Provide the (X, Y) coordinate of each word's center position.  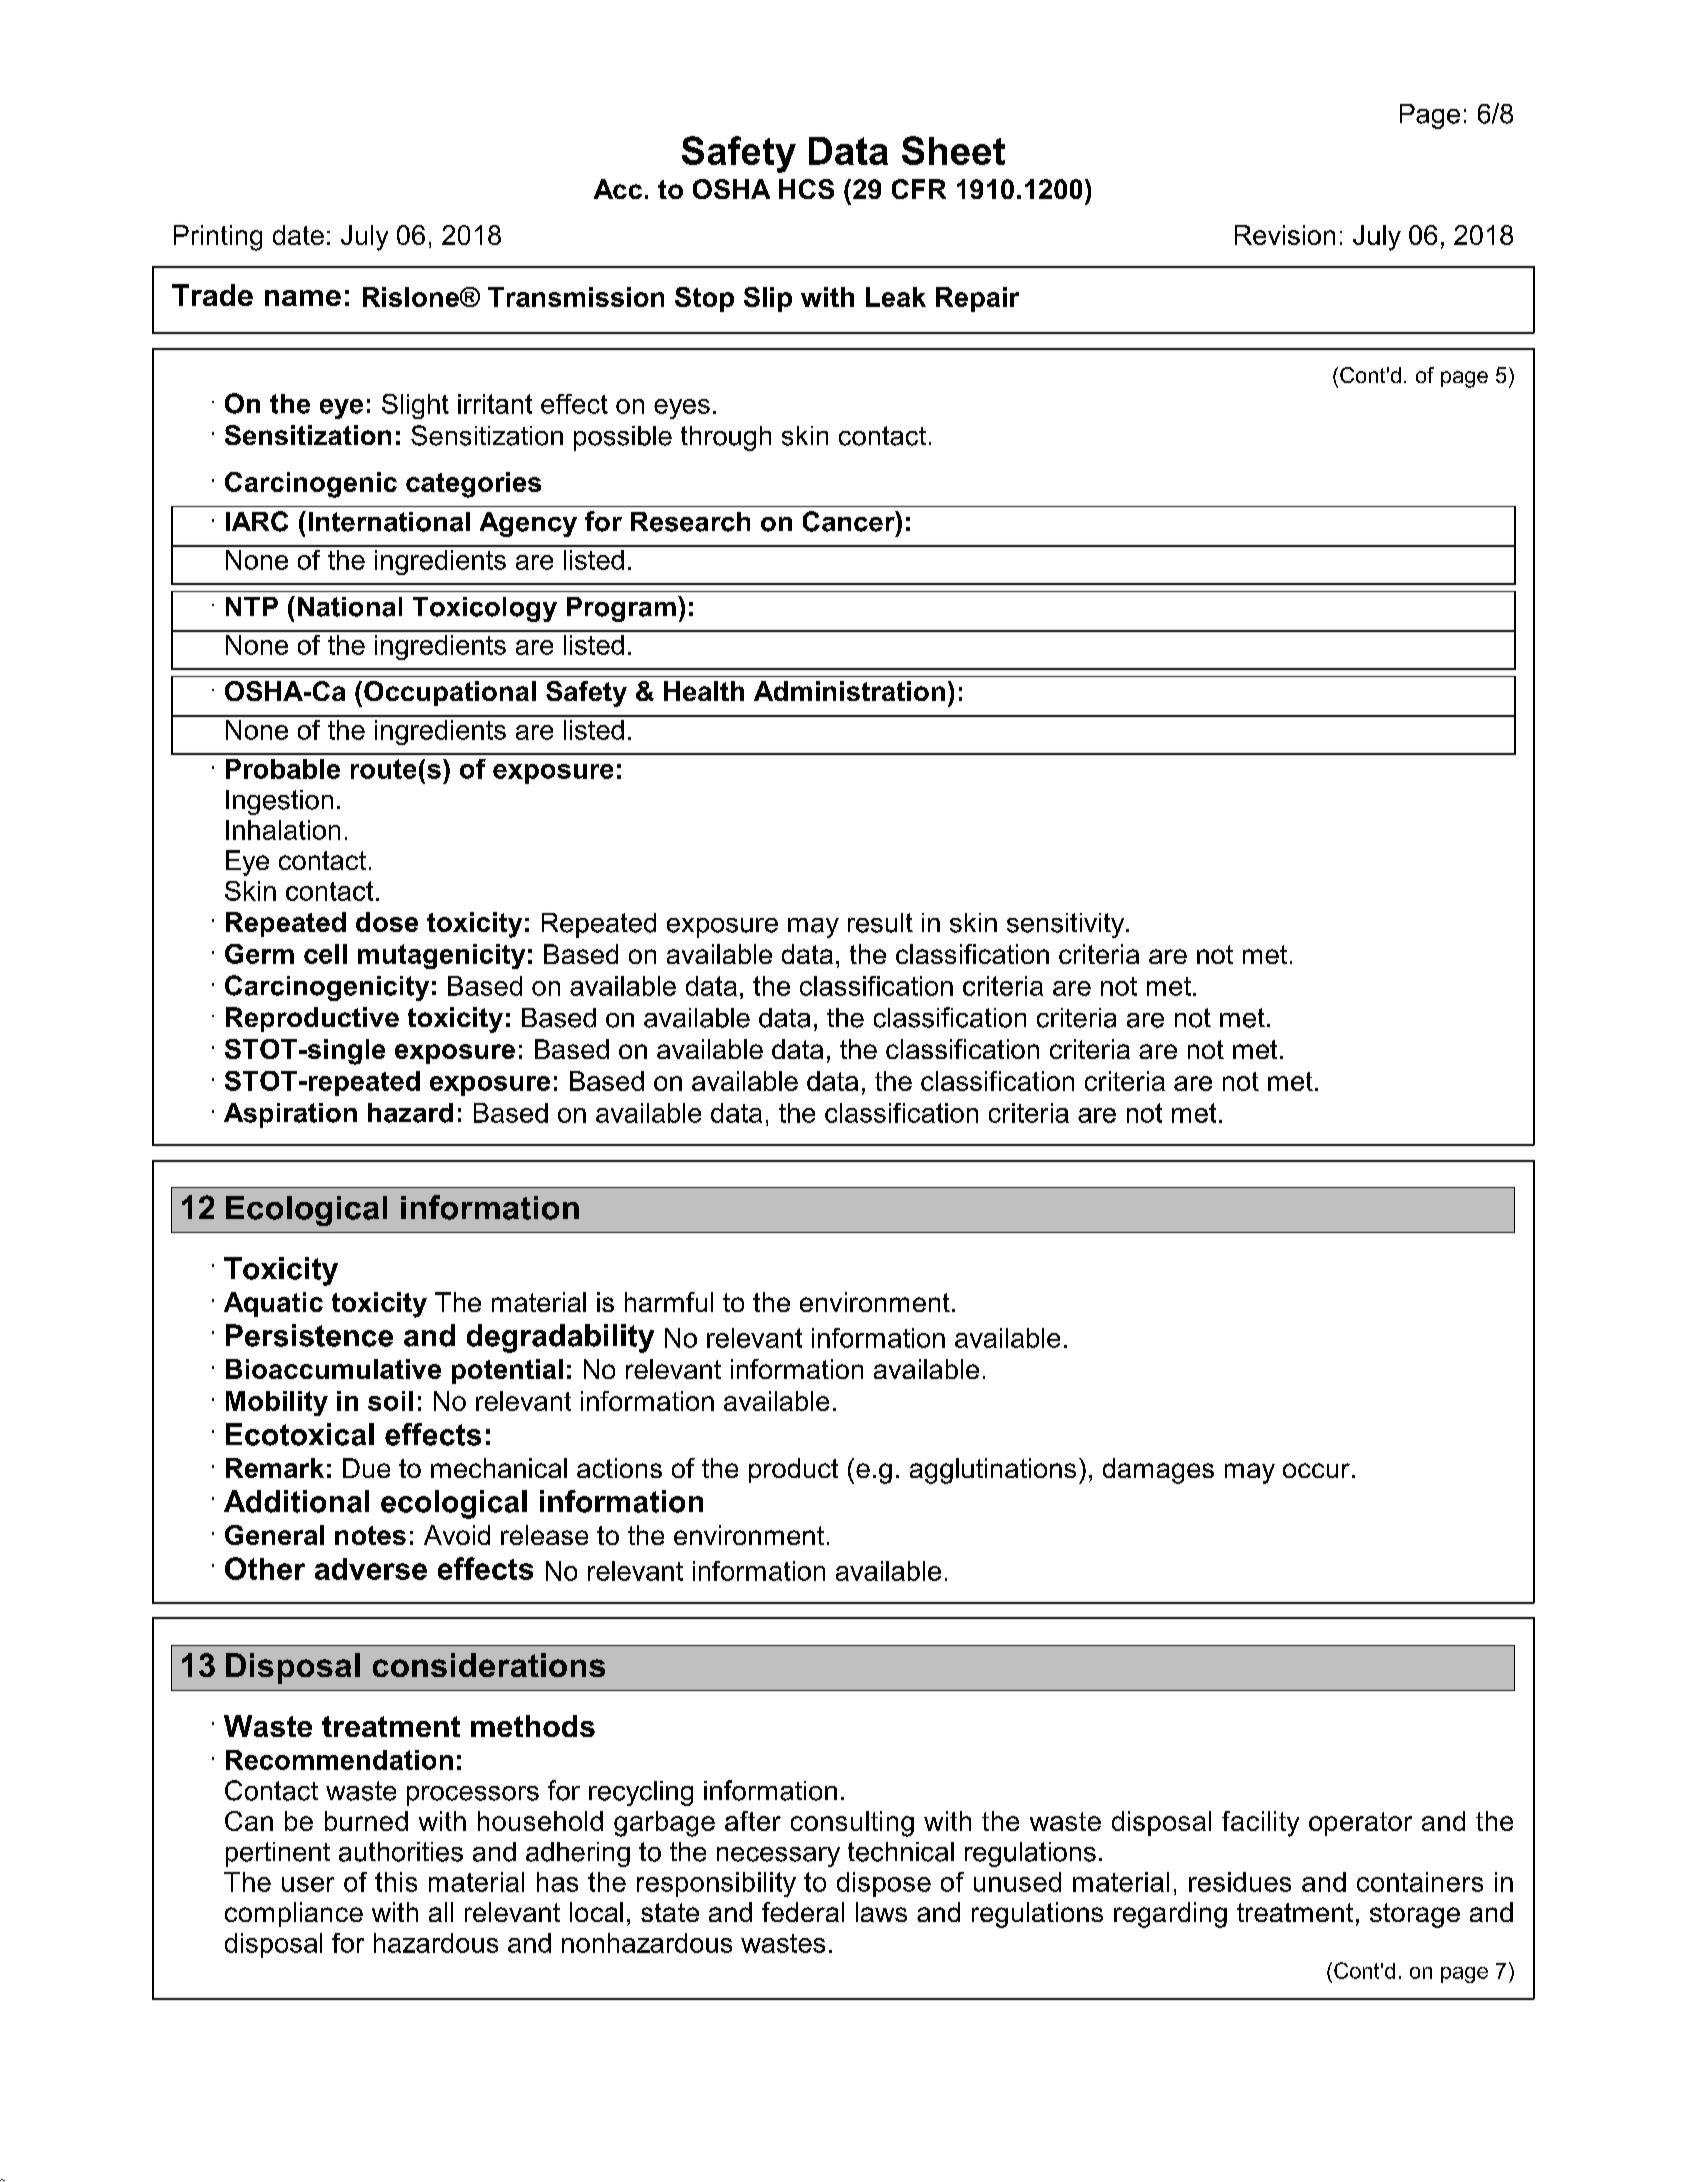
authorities (401, 1852)
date (298, 235)
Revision (1285, 235)
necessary (778, 1857)
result (880, 923)
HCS (806, 189)
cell (325, 954)
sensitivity (1067, 925)
